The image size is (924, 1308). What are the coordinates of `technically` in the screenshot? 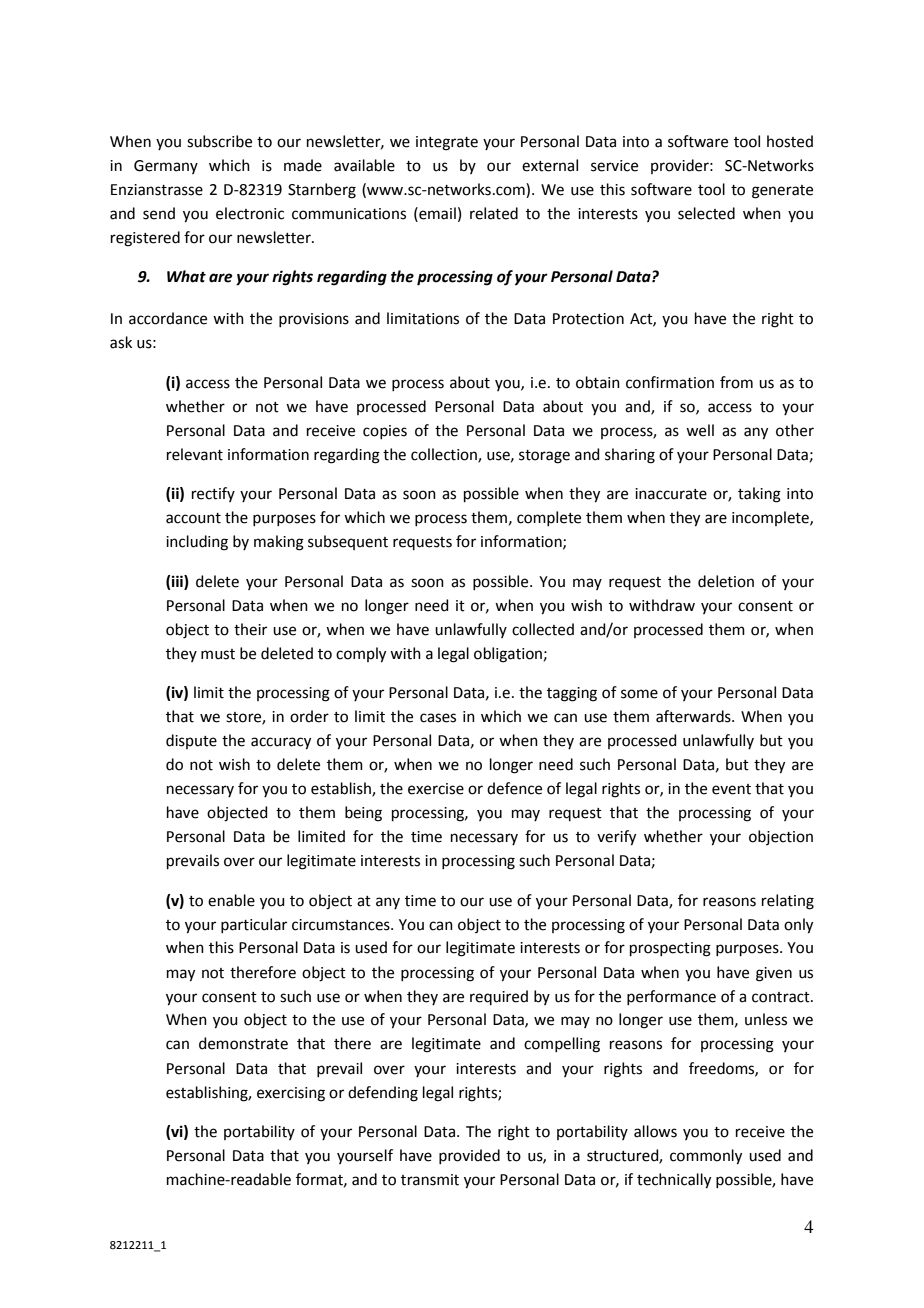 It's located at (674, 1181).
